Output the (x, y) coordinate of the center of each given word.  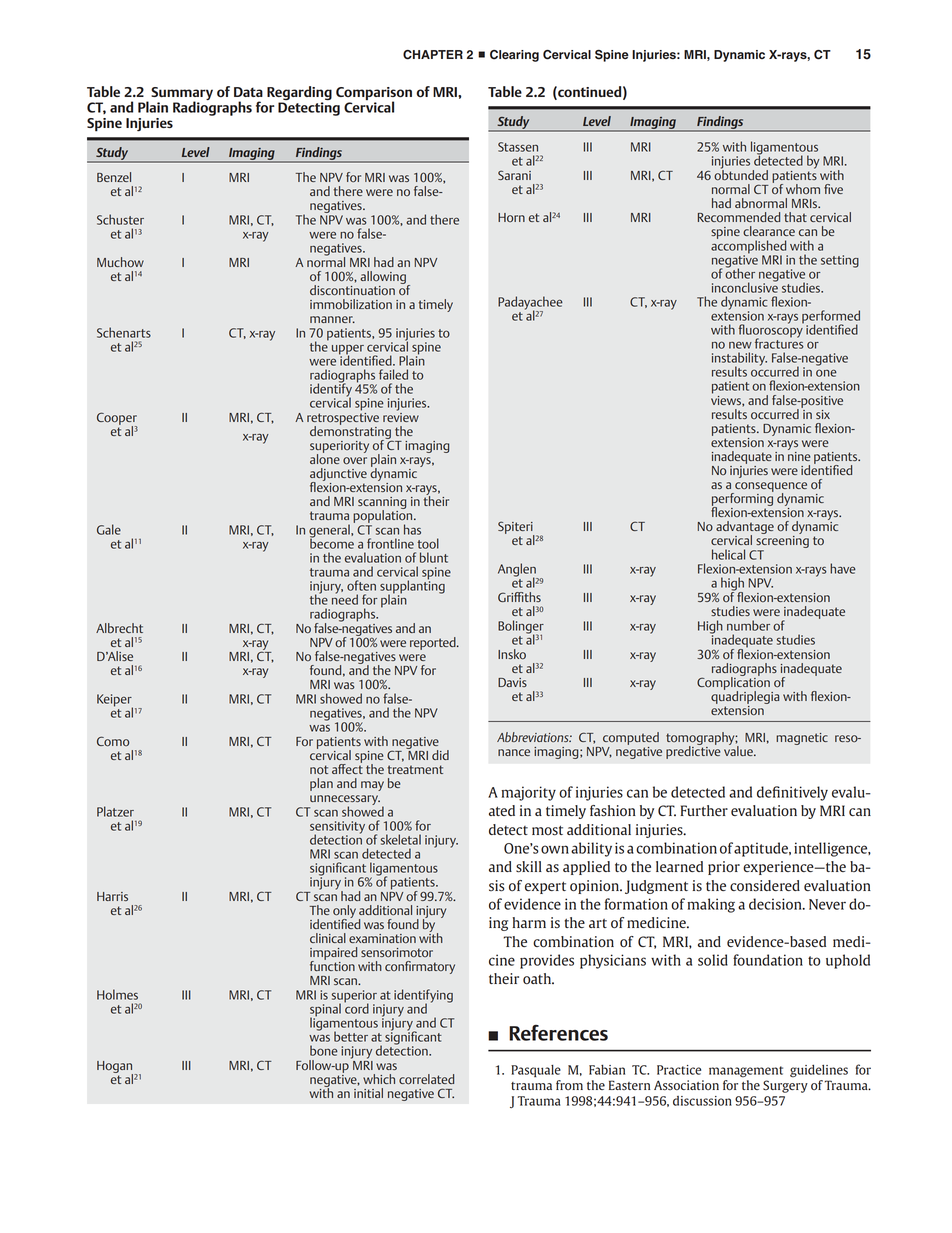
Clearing (514, 56)
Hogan (116, 1068)
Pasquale (536, 1071)
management (746, 1072)
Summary (182, 94)
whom (803, 189)
